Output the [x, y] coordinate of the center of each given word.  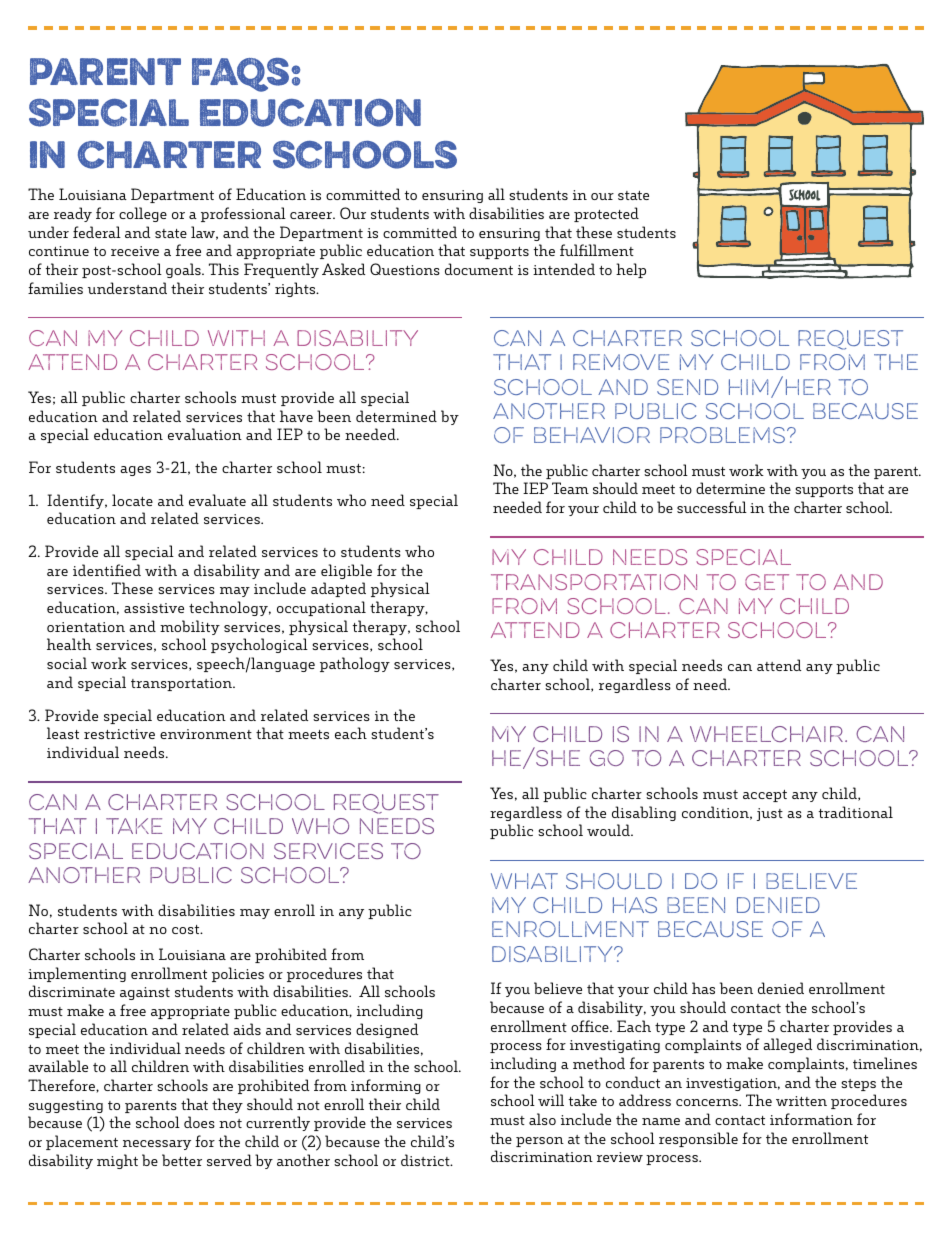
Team [570, 488]
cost [187, 929]
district [426, 1160]
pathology [355, 664]
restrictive [119, 734]
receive [135, 251]
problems [722, 435]
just [770, 814]
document [479, 269]
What [524, 881]
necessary [157, 1145]
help [631, 270]
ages [135, 471]
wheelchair [766, 734]
